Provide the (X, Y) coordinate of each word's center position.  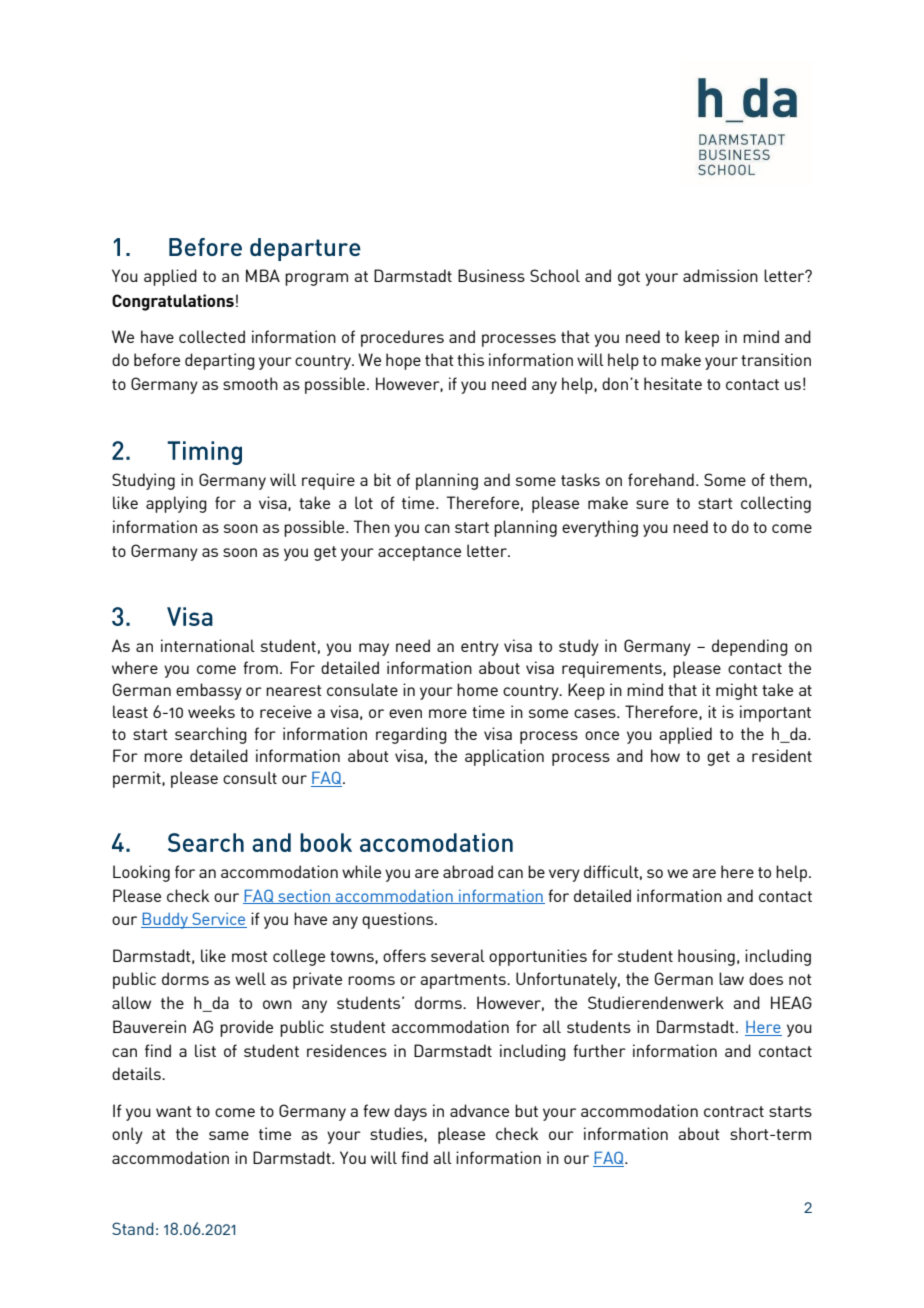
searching (211, 735)
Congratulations (173, 302)
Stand (133, 1228)
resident (782, 755)
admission (720, 275)
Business (491, 275)
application (504, 757)
